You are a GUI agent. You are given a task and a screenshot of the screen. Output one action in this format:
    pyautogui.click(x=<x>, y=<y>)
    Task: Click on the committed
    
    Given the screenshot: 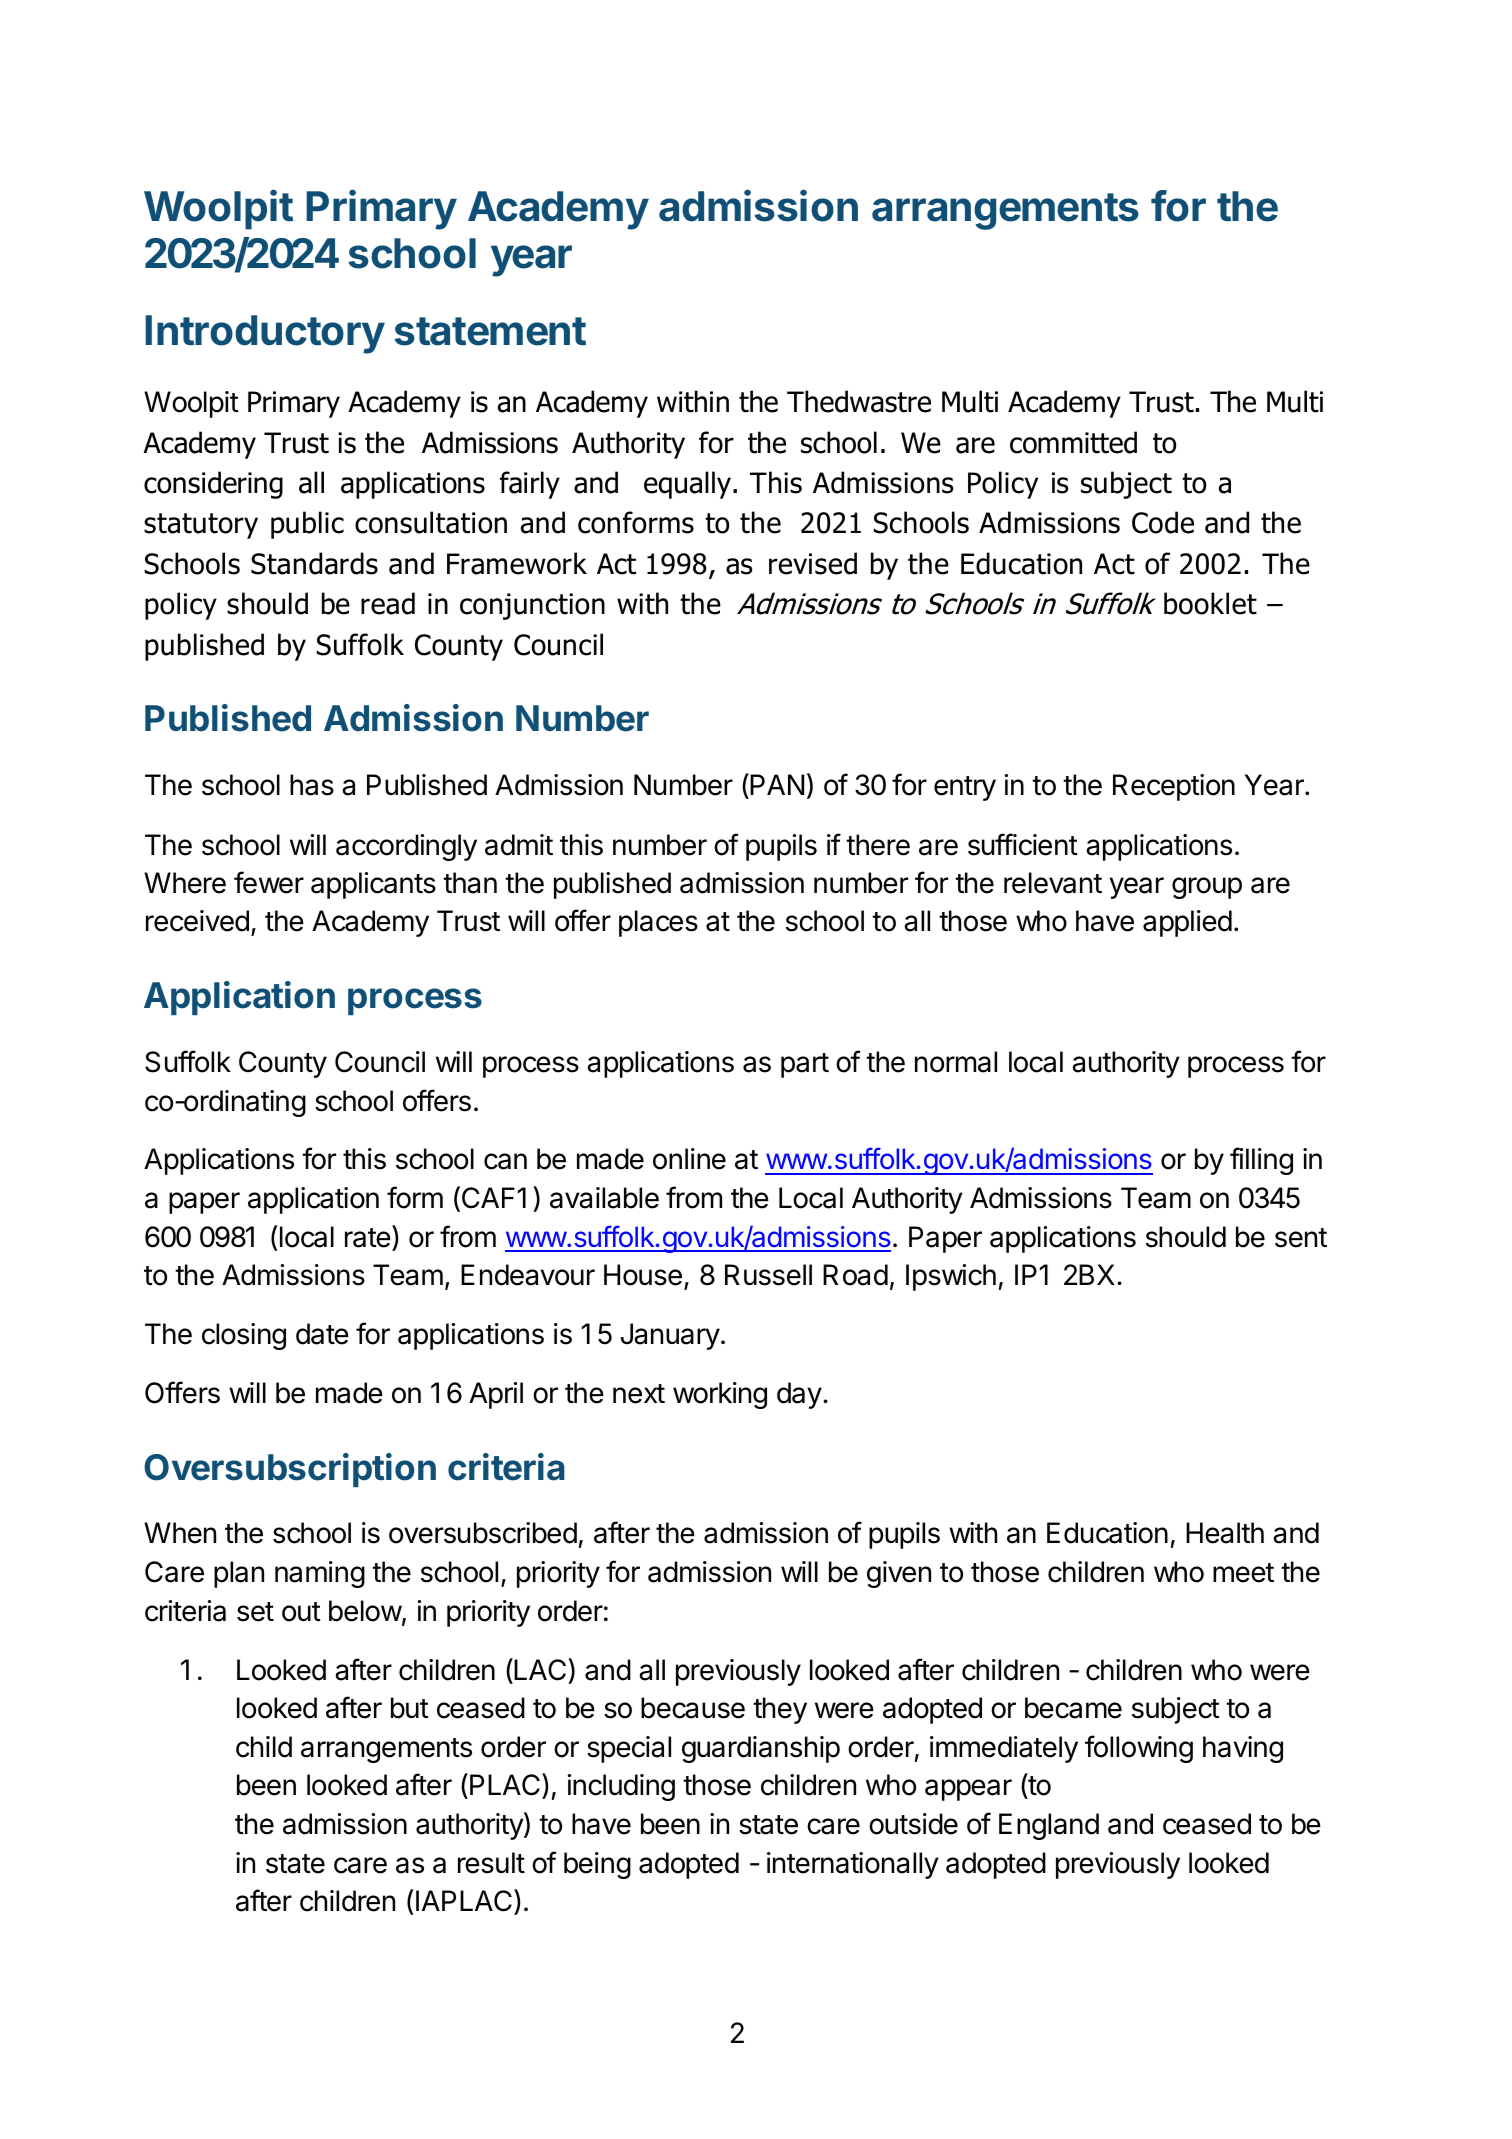 What is the action you would take?
    pyautogui.click(x=1073, y=442)
